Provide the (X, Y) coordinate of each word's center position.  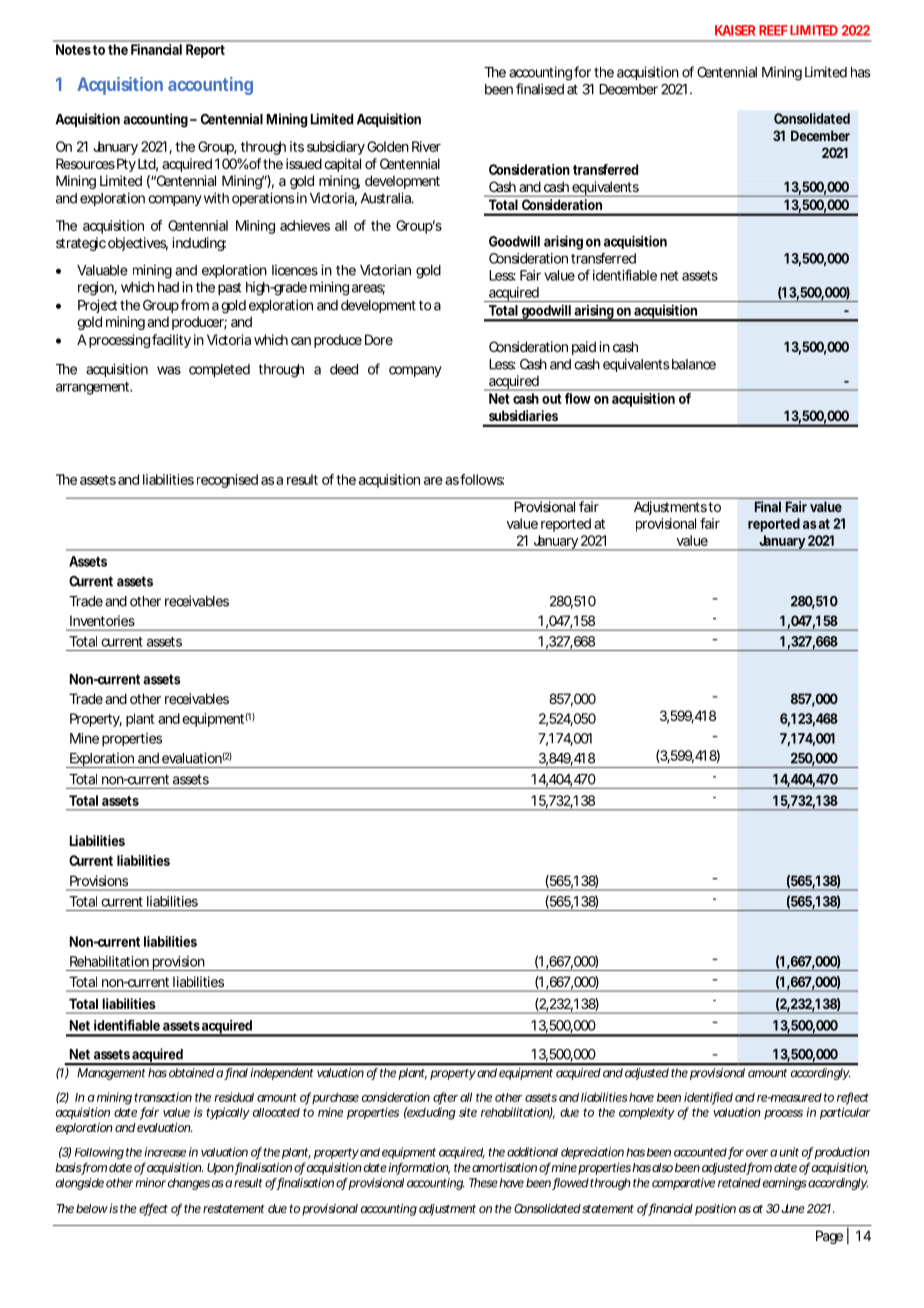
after (445, 1098)
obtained (191, 1073)
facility (171, 341)
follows (482, 479)
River (426, 146)
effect (153, 1209)
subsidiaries (523, 415)
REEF (773, 30)
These (483, 1183)
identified (708, 1098)
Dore (379, 339)
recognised (227, 481)
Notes (73, 49)
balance (694, 364)
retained (739, 1183)
